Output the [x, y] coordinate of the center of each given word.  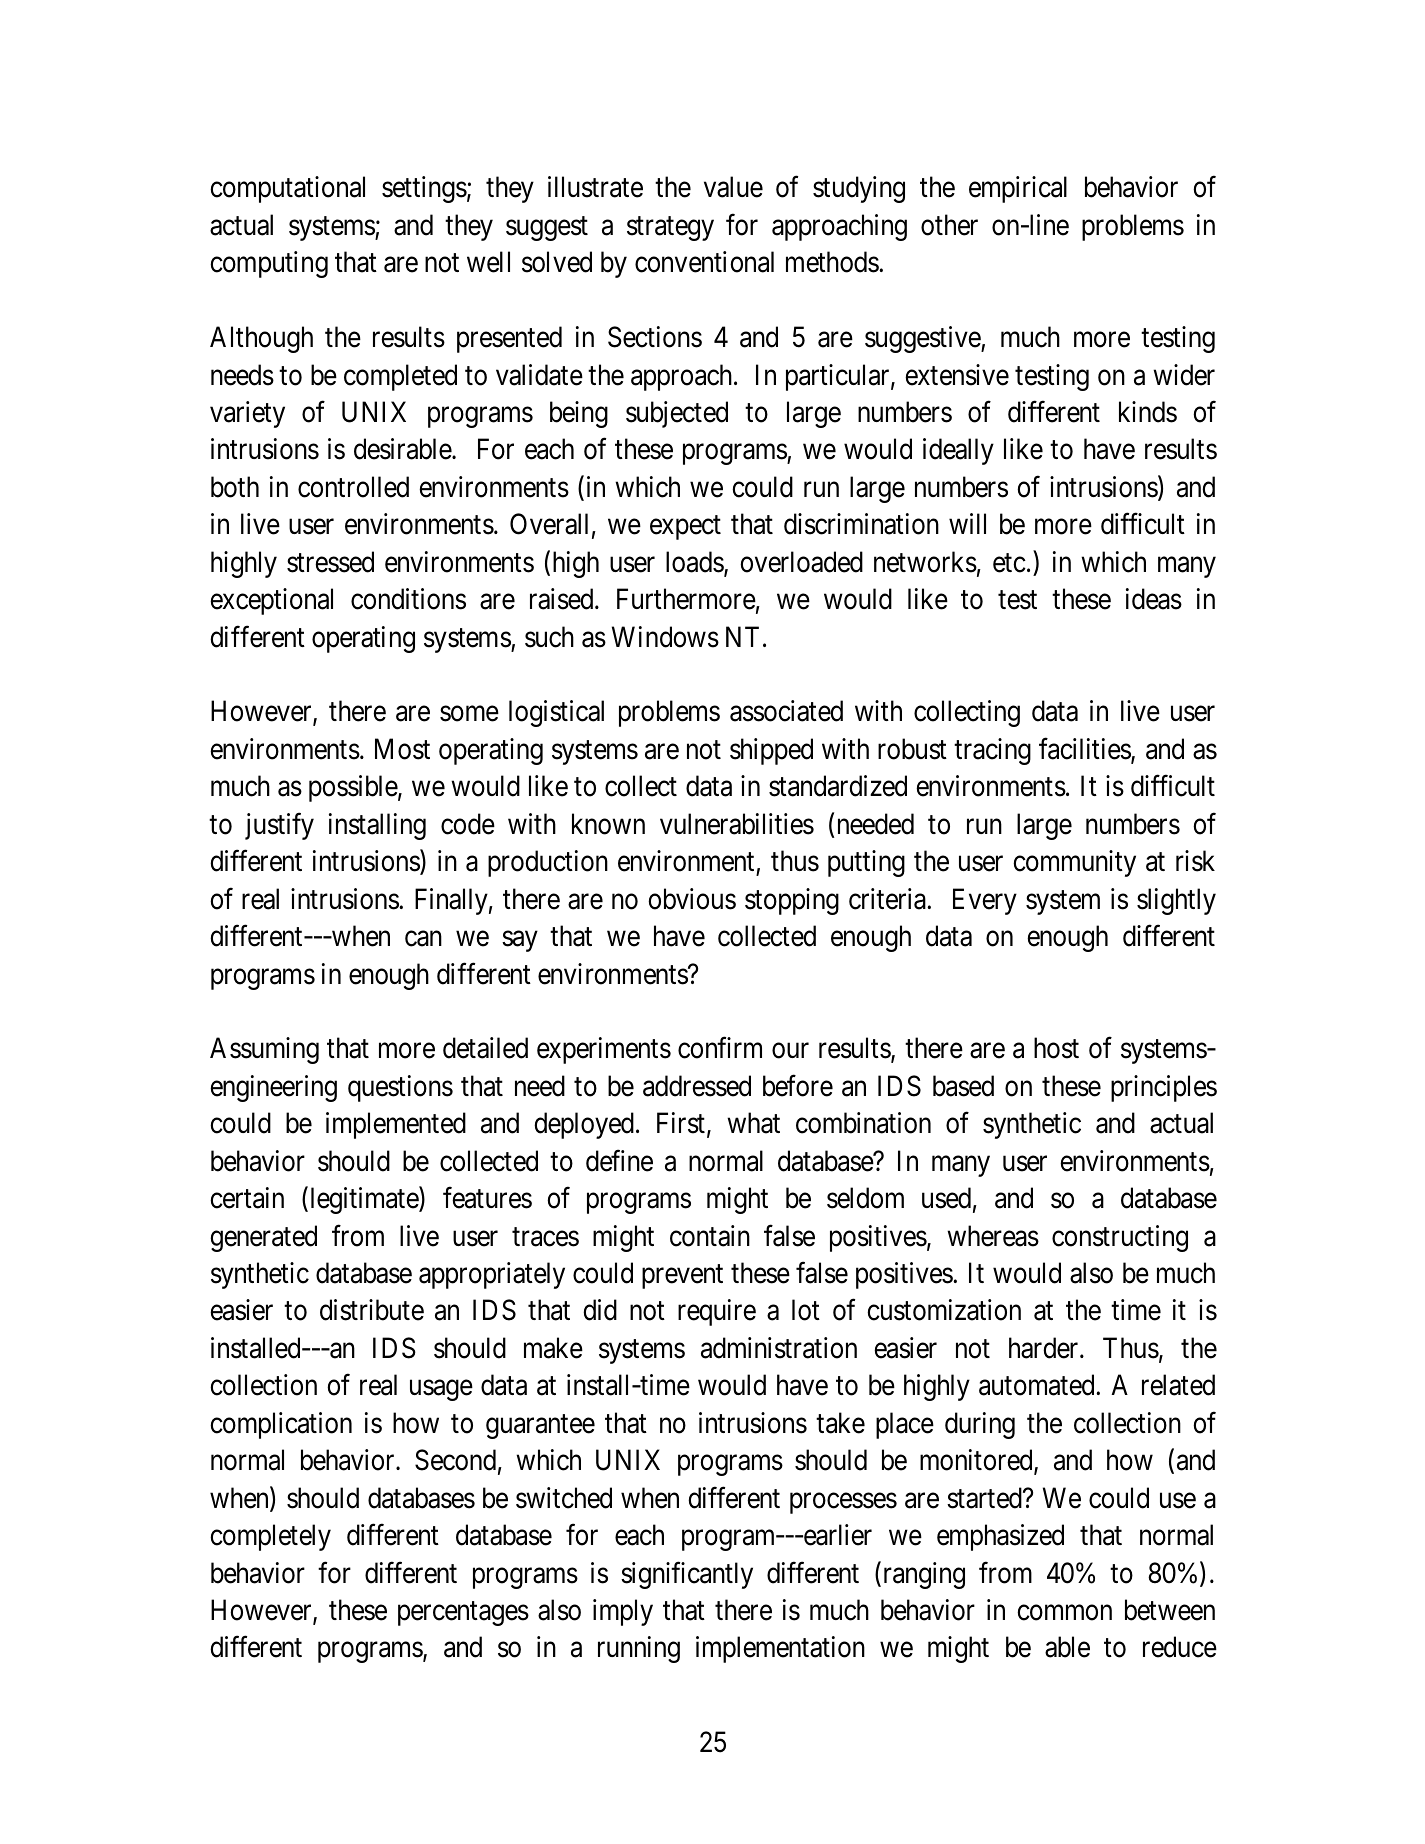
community [1074, 863]
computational [287, 189]
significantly [687, 1575]
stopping [792, 901]
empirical [1018, 189]
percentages [463, 1614]
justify [279, 826]
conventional [704, 262]
